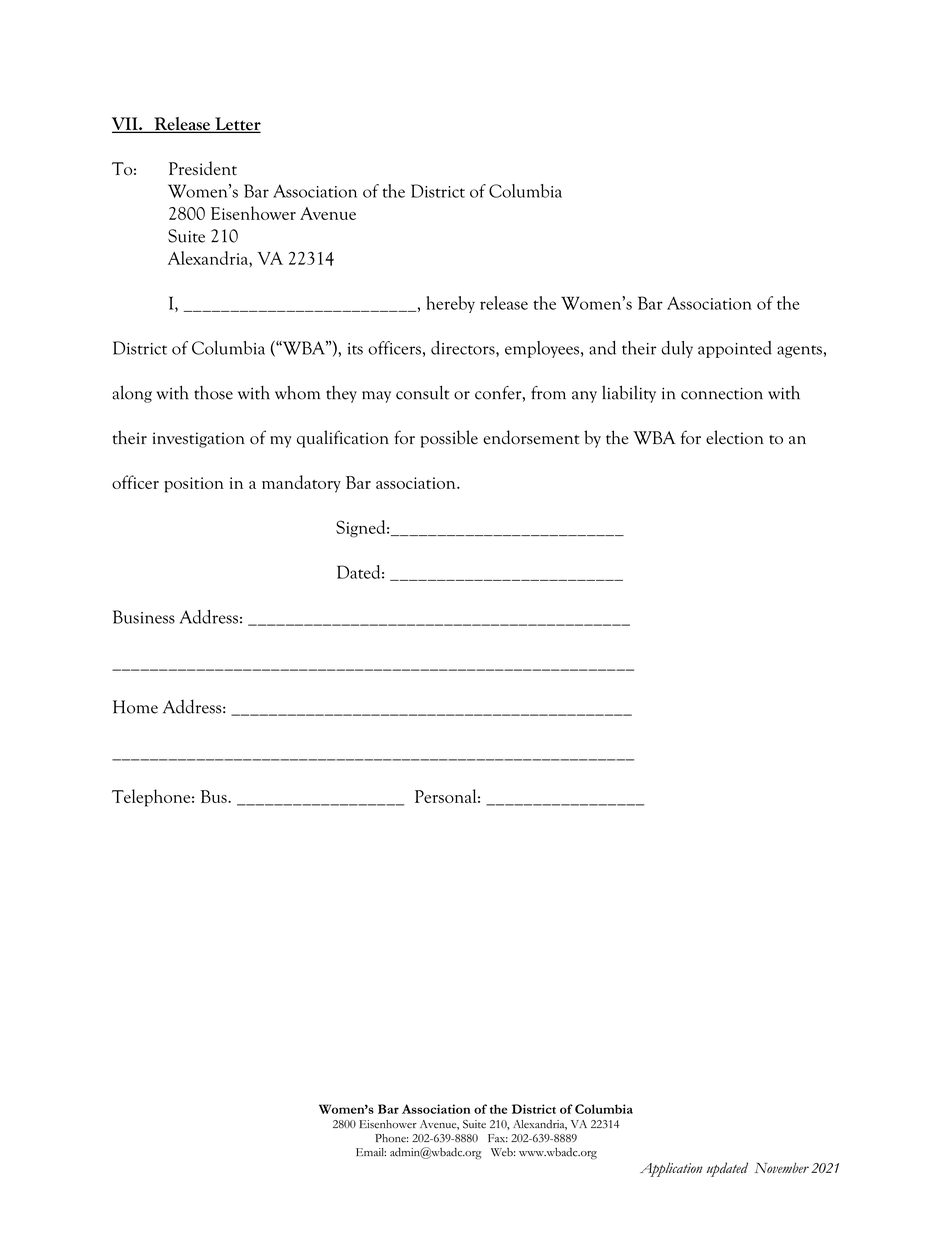 This page has height=1233, width=952. I want to click on position, so click(194, 485).
